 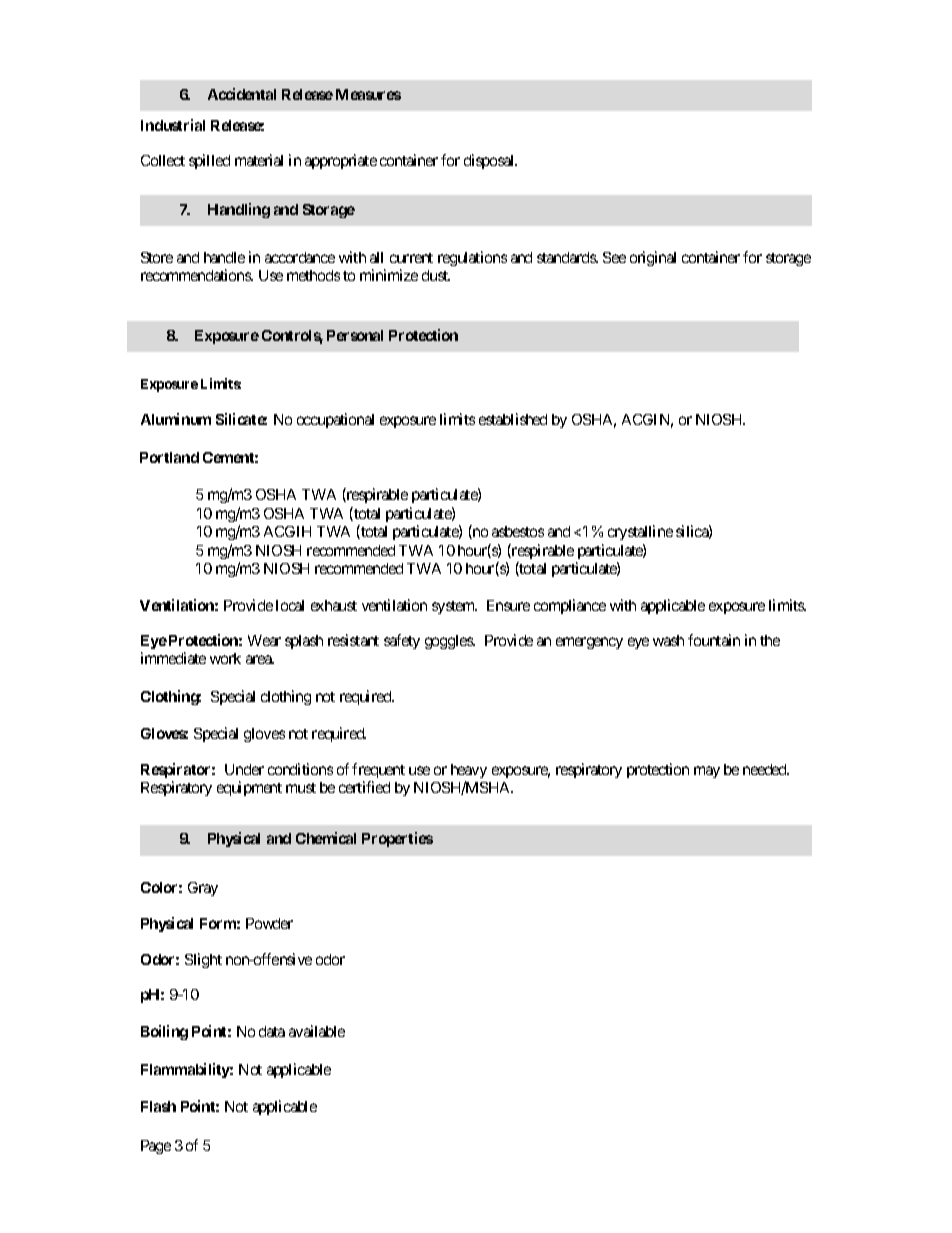 What do you see at coordinates (454, 607) in the screenshot?
I see `system` at bounding box center [454, 607].
